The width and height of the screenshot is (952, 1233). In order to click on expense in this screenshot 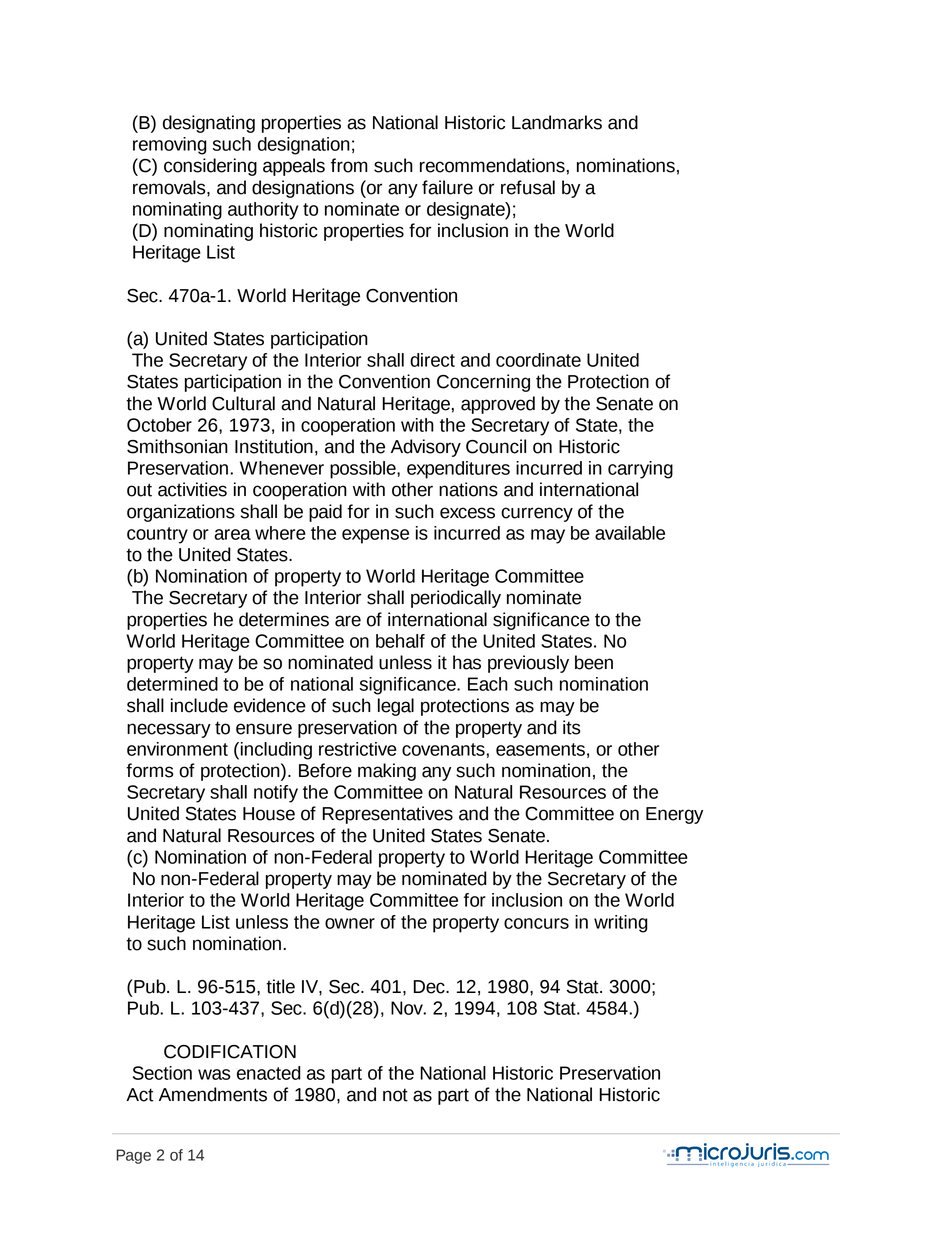, I will do `click(375, 536)`.
